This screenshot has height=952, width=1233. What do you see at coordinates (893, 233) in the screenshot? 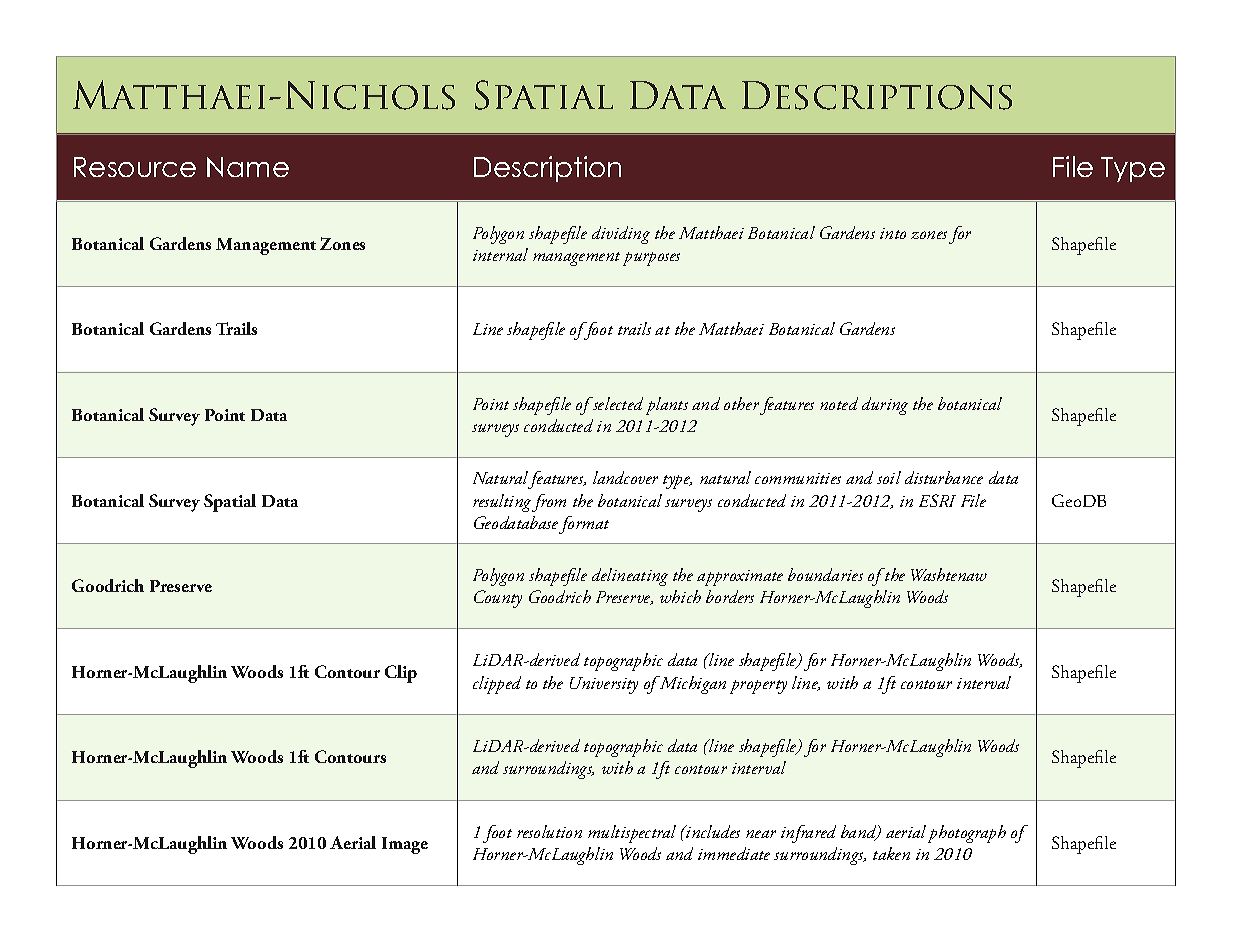
I see `into` at bounding box center [893, 233].
